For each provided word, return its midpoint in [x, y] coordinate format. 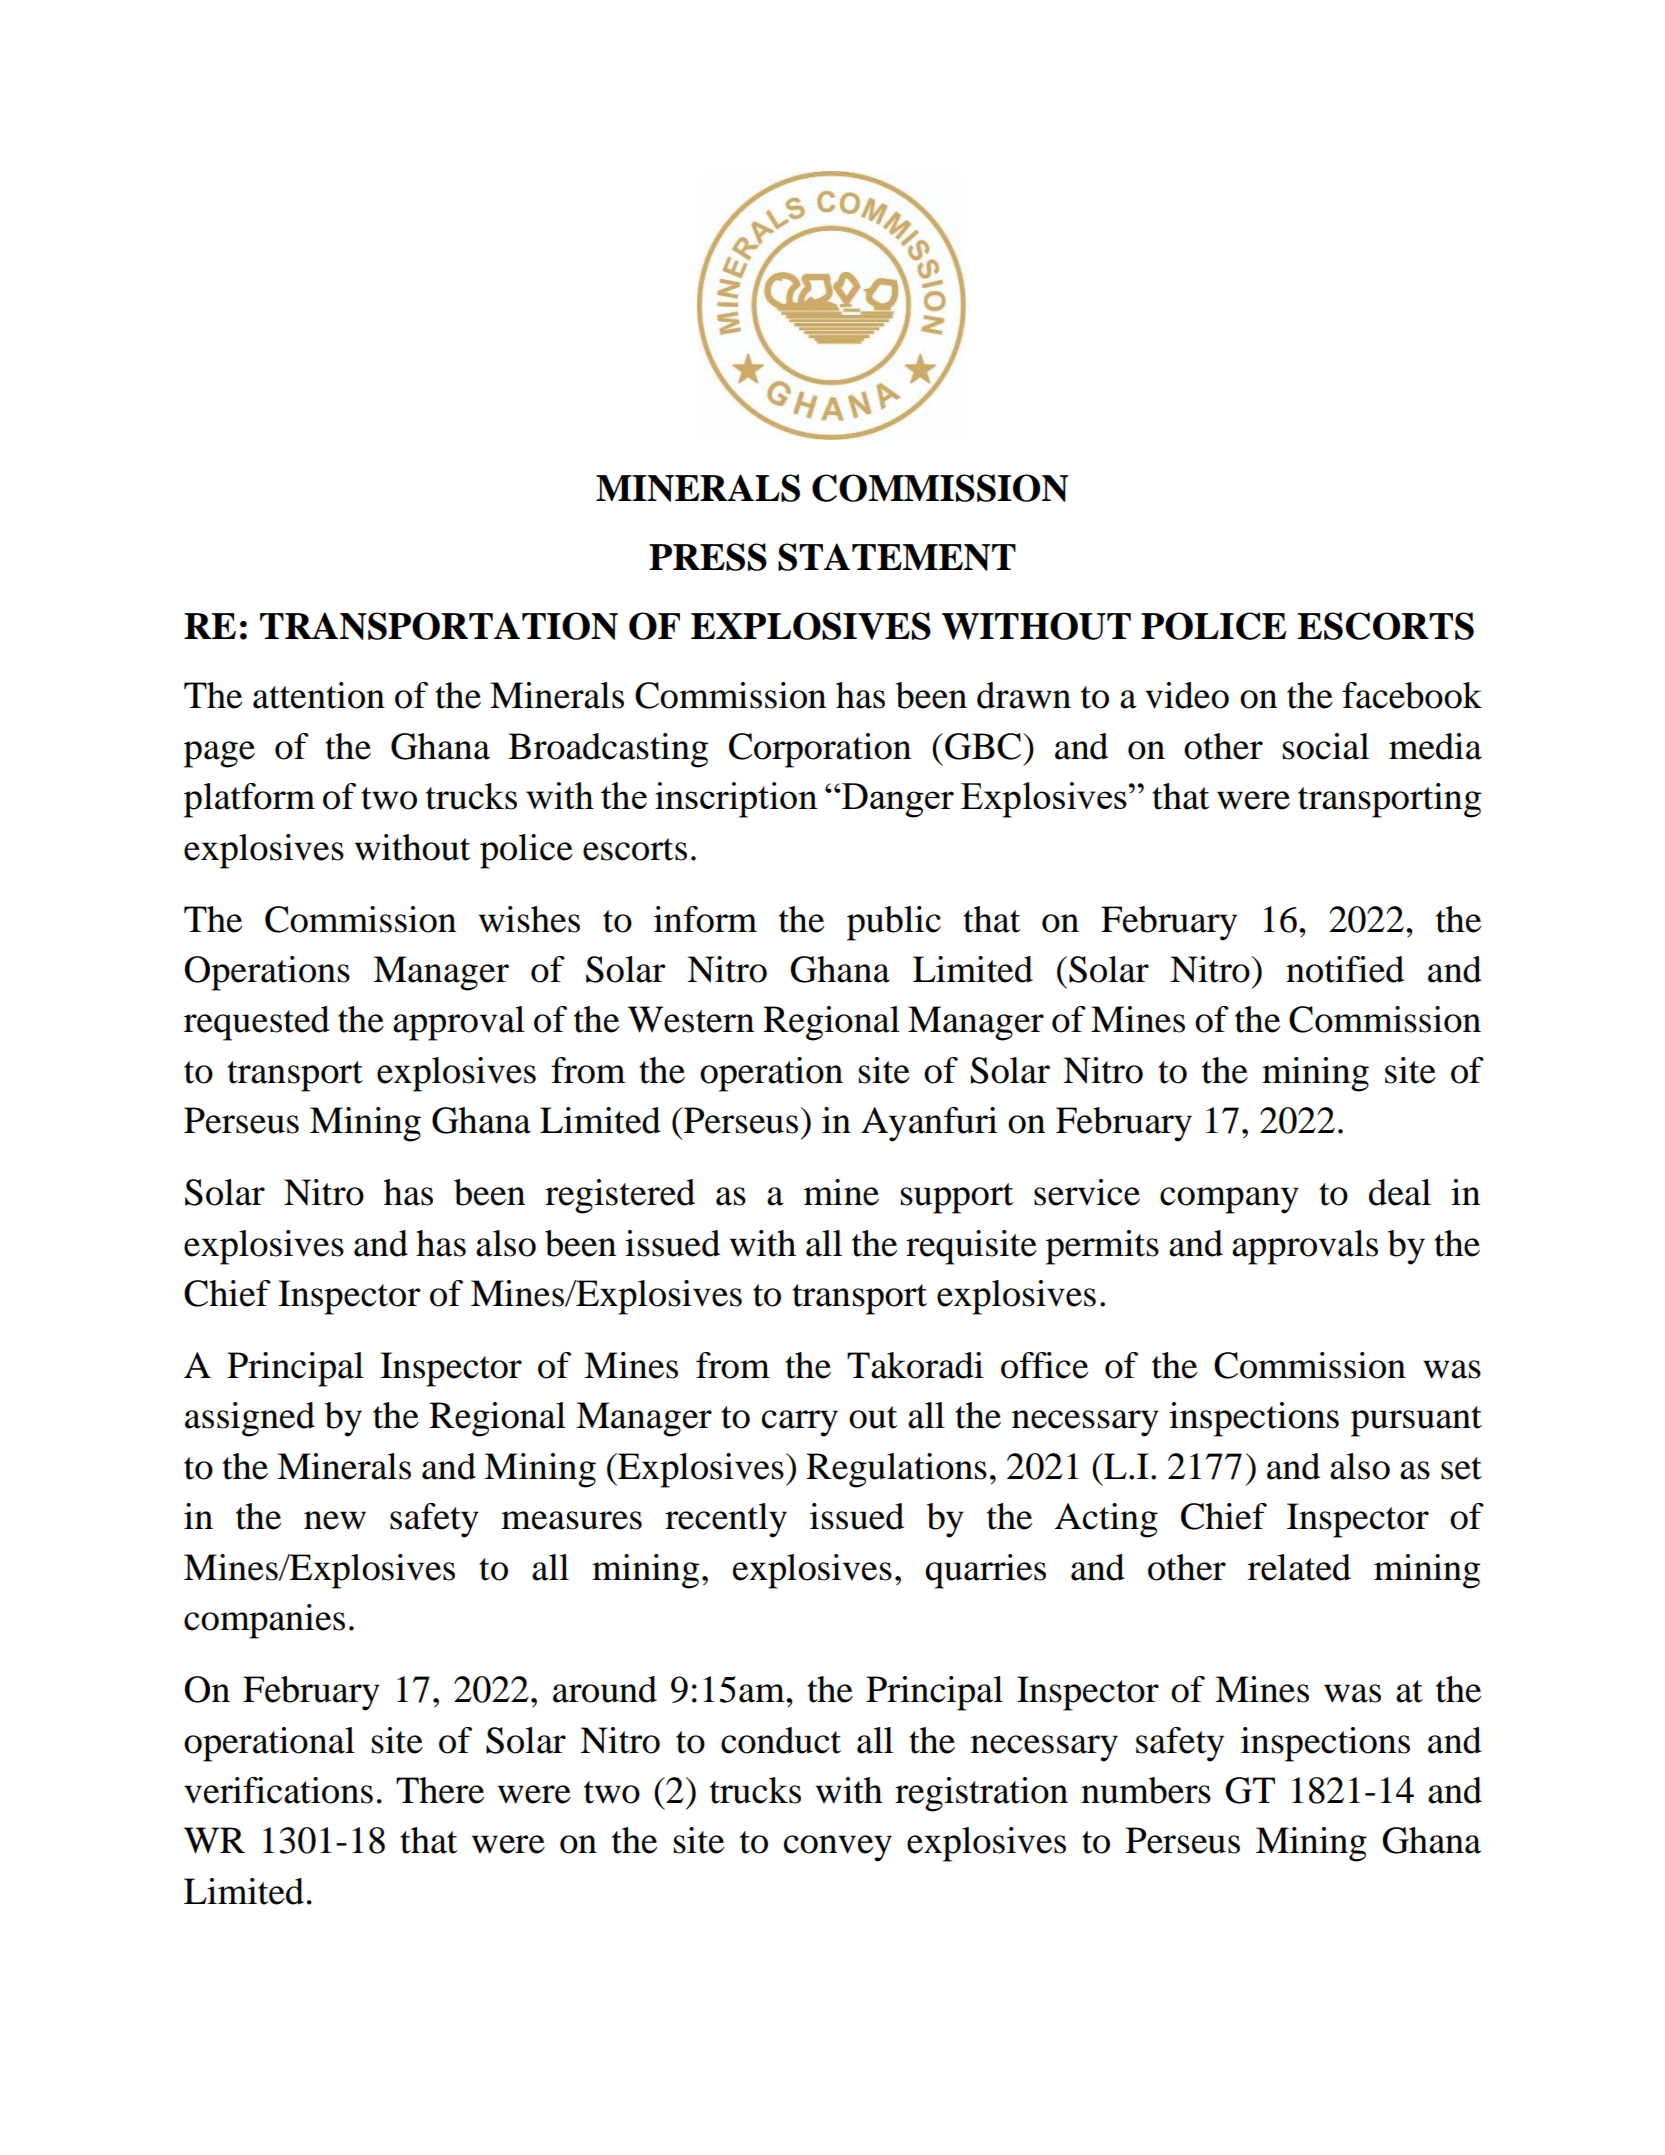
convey [838, 1848]
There [440, 1790]
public [894, 923]
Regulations [896, 1470]
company [1229, 1200]
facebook [1412, 695]
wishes [529, 919]
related [1299, 1567]
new [335, 1520]
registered [620, 1196]
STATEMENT [897, 557]
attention [319, 695]
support [957, 1198]
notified [1345, 969]
